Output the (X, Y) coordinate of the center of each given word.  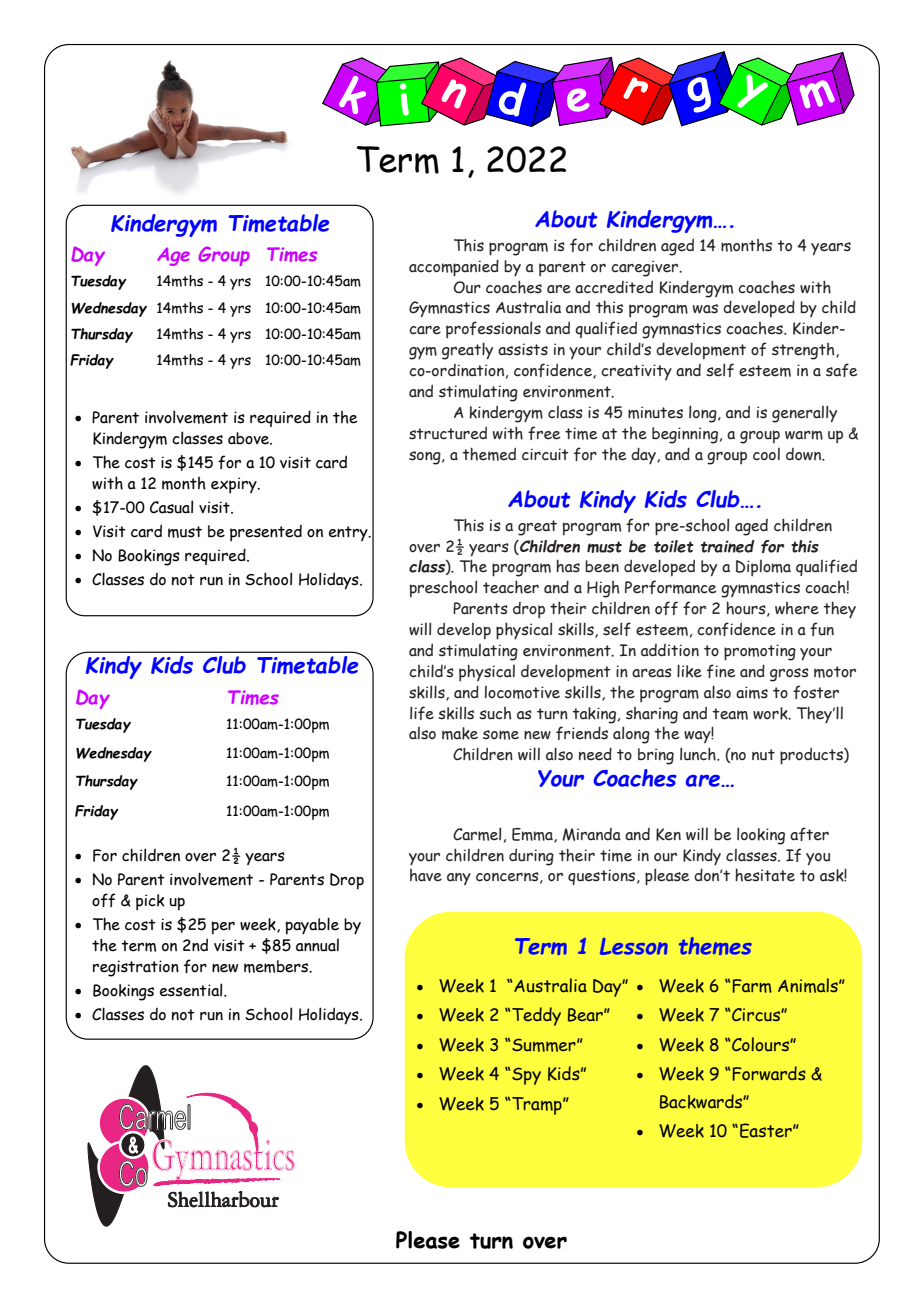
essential (192, 990)
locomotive (522, 692)
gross (789, 675)
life (422, 713)
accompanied (454, 268)
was (705, 309)
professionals (493, 330)
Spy (526, 1076)
